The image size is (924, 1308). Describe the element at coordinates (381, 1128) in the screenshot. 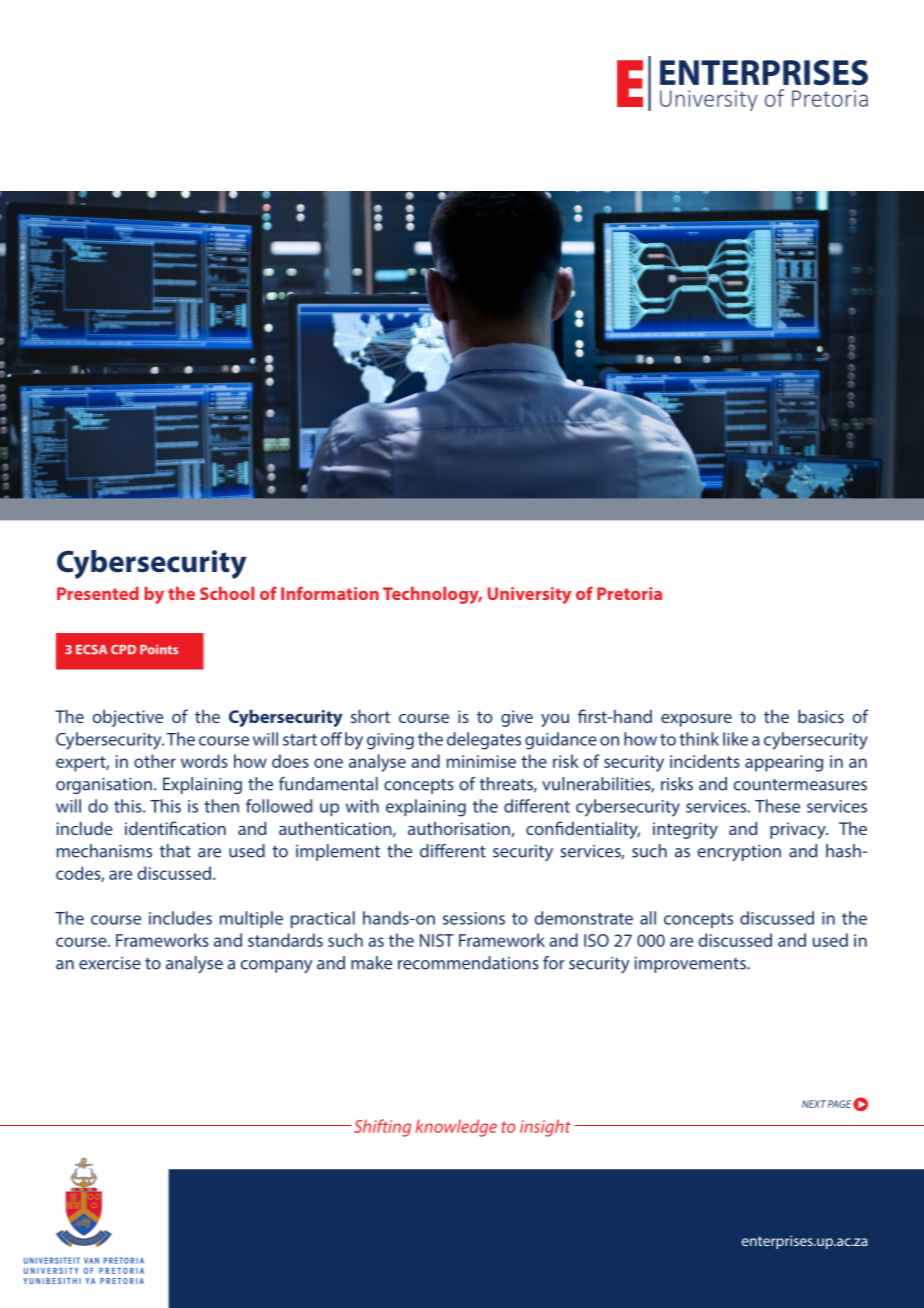

I see `Shifting` at that location.
